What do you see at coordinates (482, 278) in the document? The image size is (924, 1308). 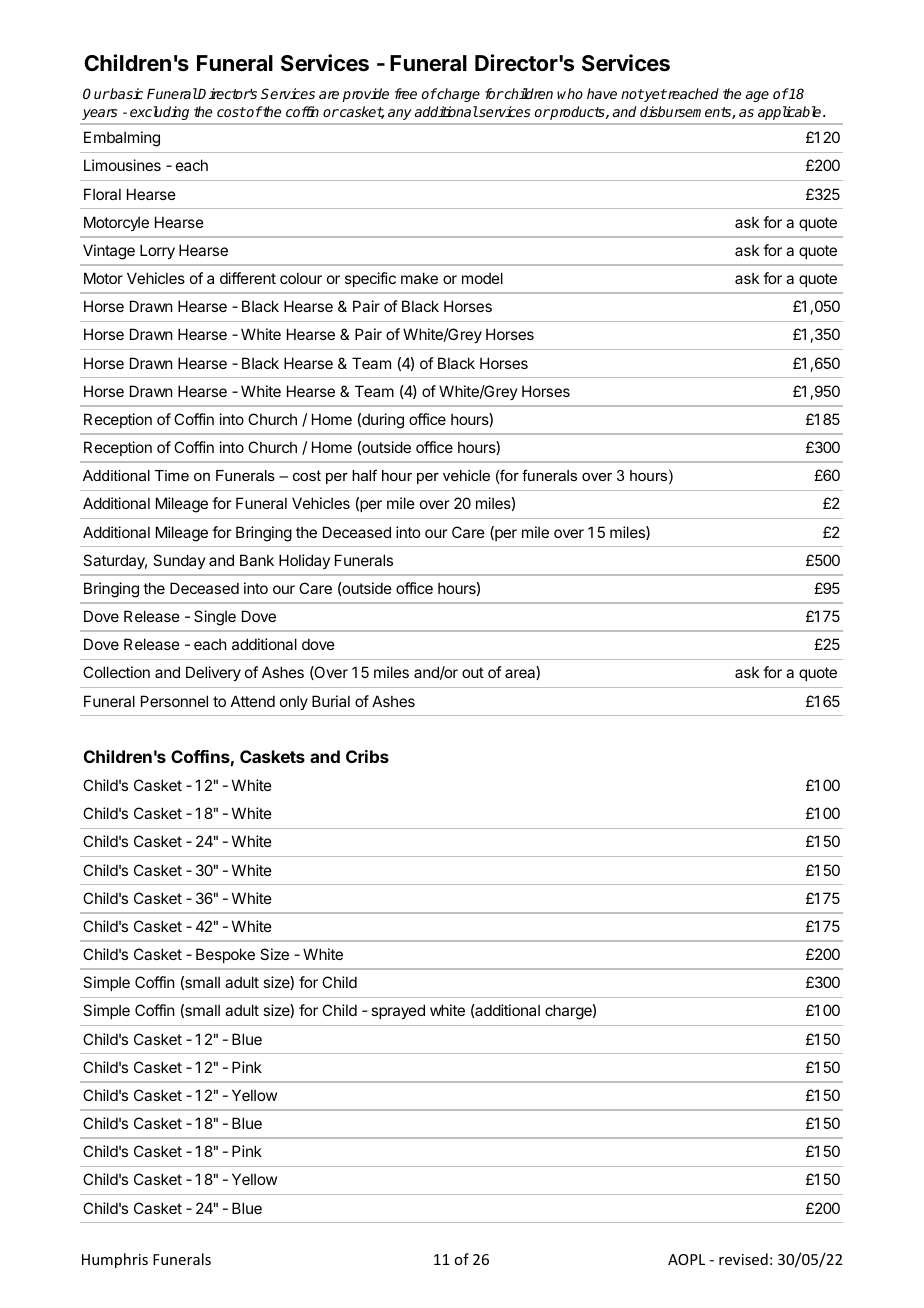 I see `model` at bounding box center [482, 278].
